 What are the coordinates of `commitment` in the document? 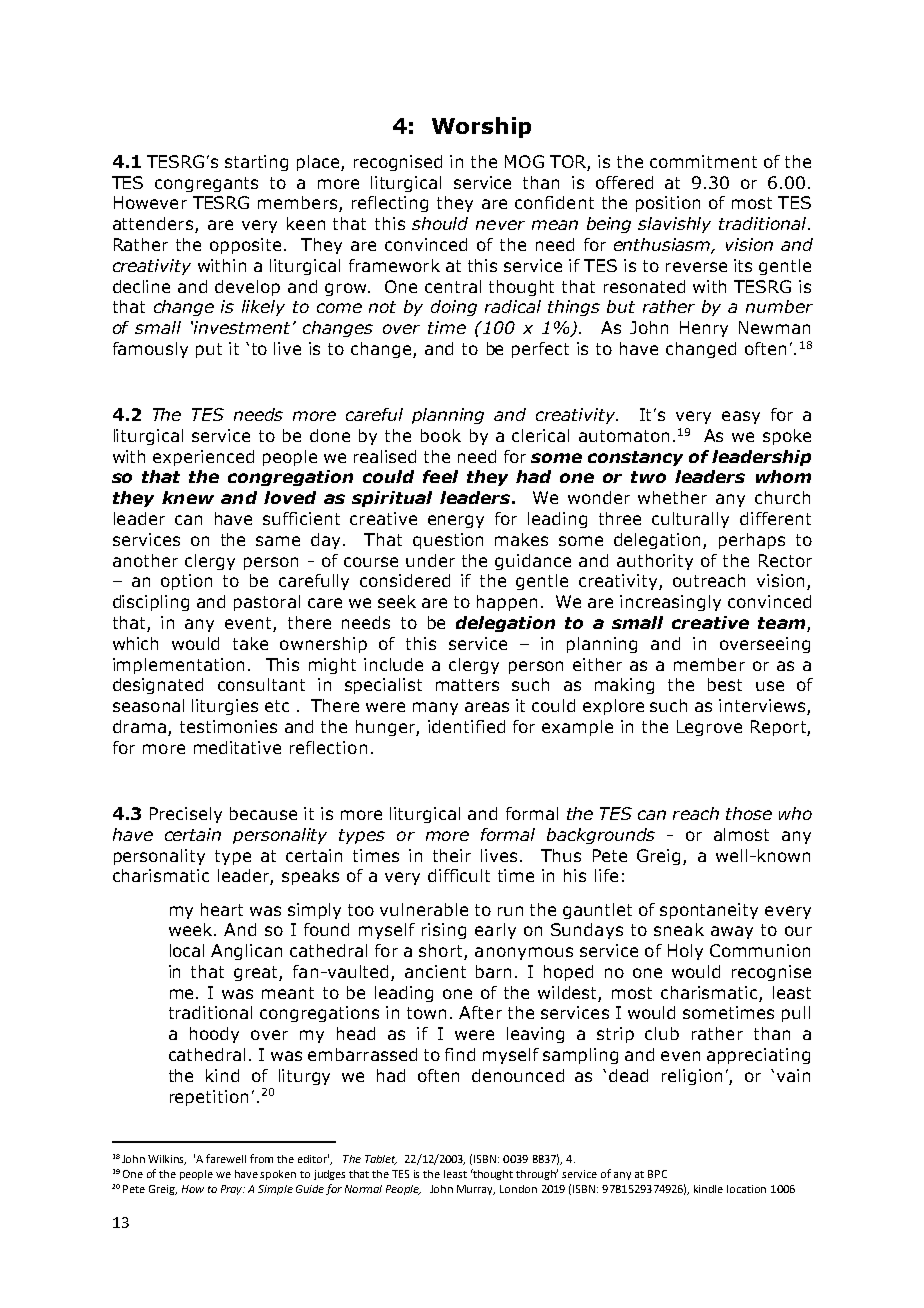 It's located at (703, 161).
